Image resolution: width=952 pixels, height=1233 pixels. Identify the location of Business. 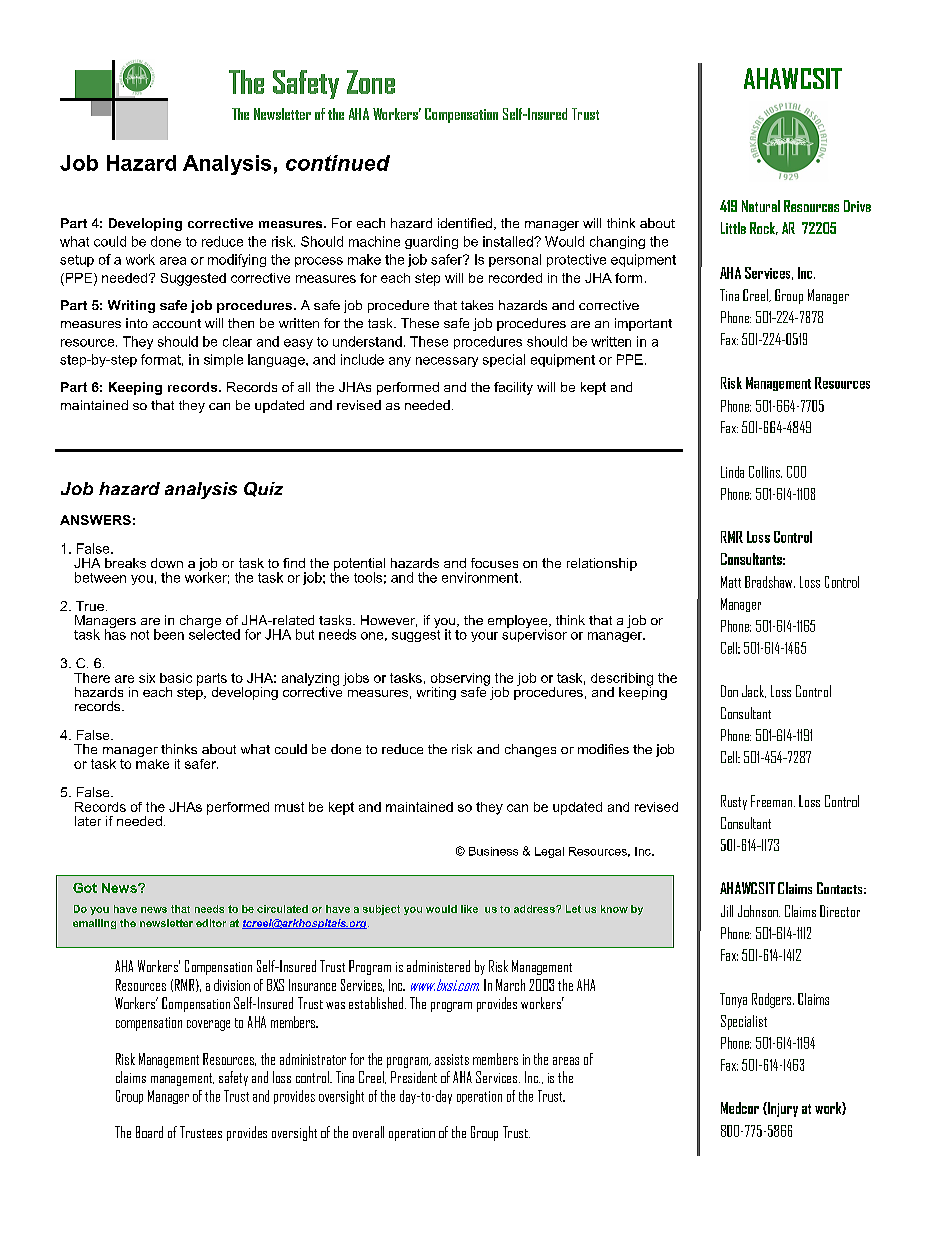
(493, 851).
